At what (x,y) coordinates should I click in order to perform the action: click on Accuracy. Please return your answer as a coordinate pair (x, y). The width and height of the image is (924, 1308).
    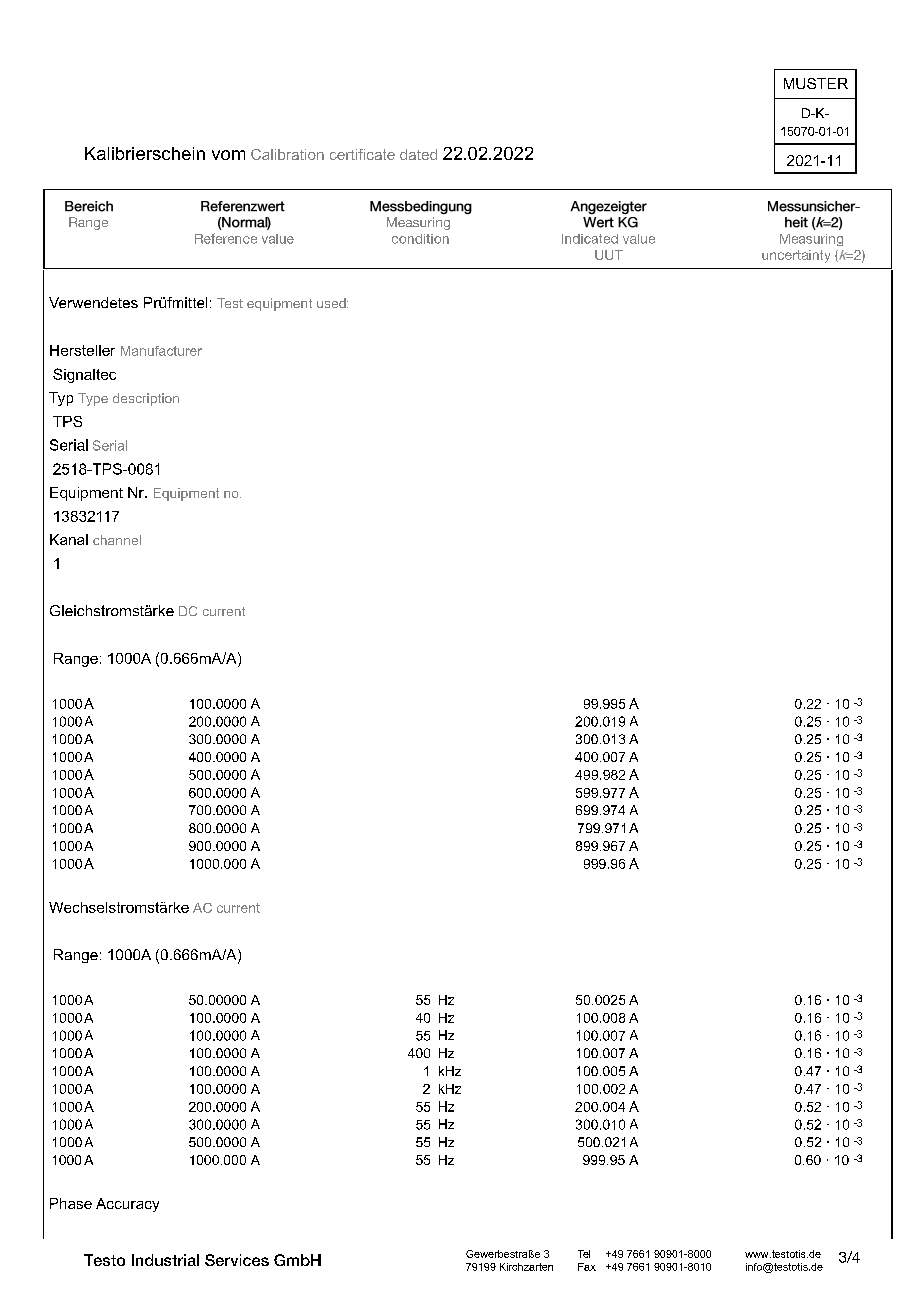
    Looking at the image, I should click on (127, 1205).
